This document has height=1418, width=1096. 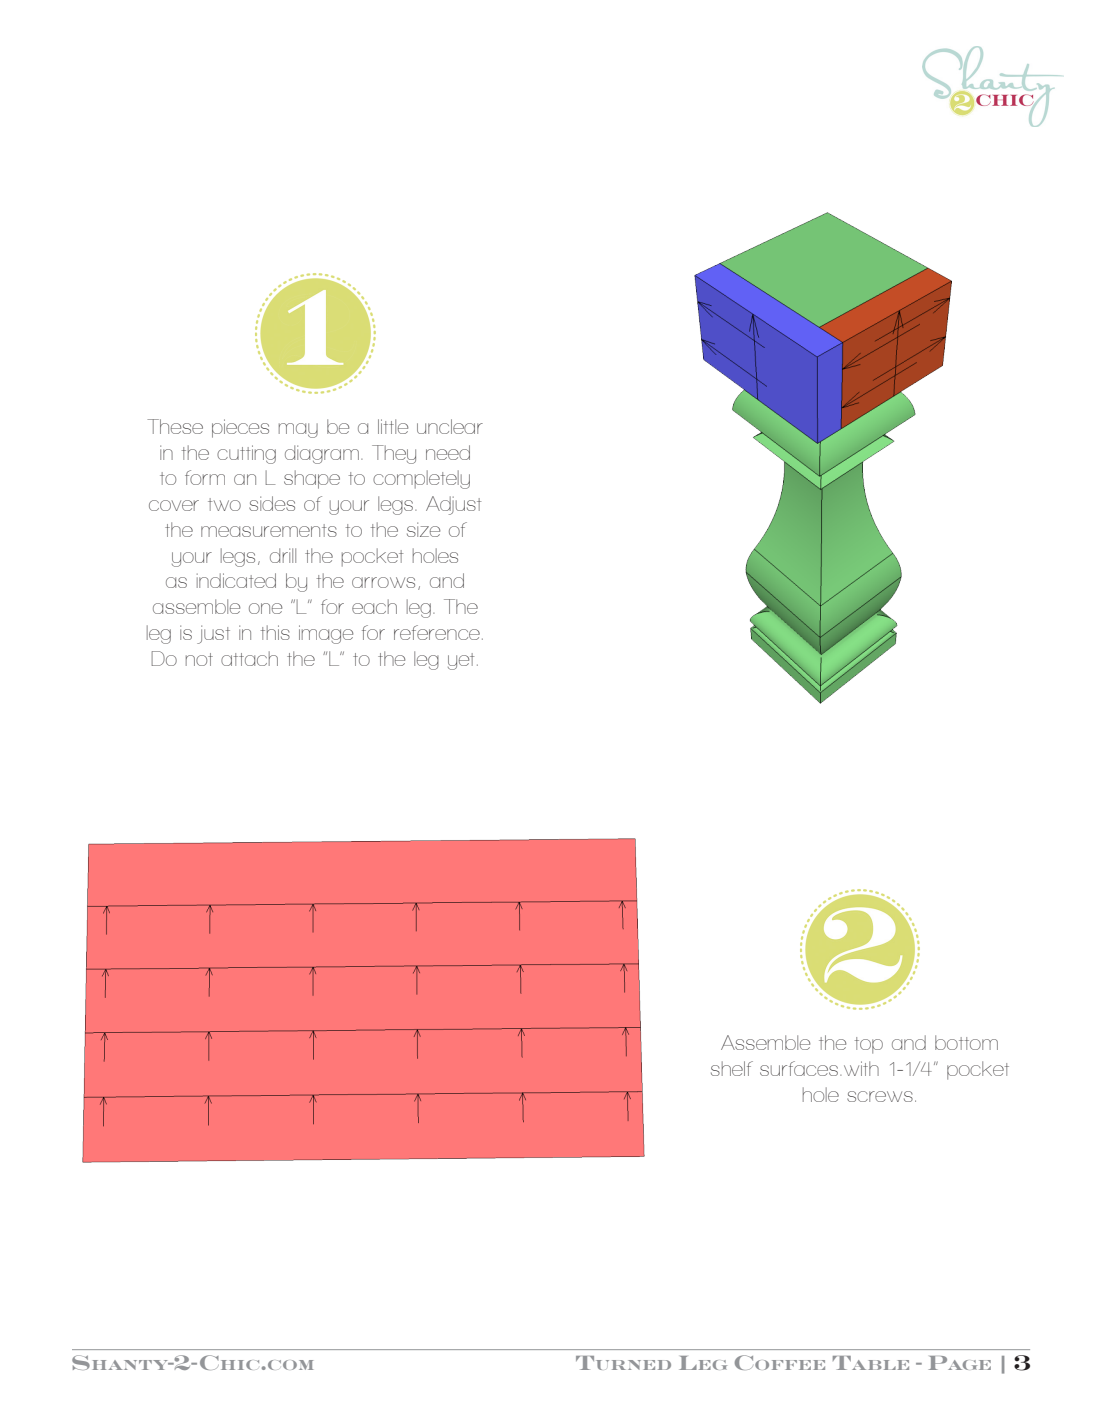 I want to click on not, so click(x=199, y=659).
